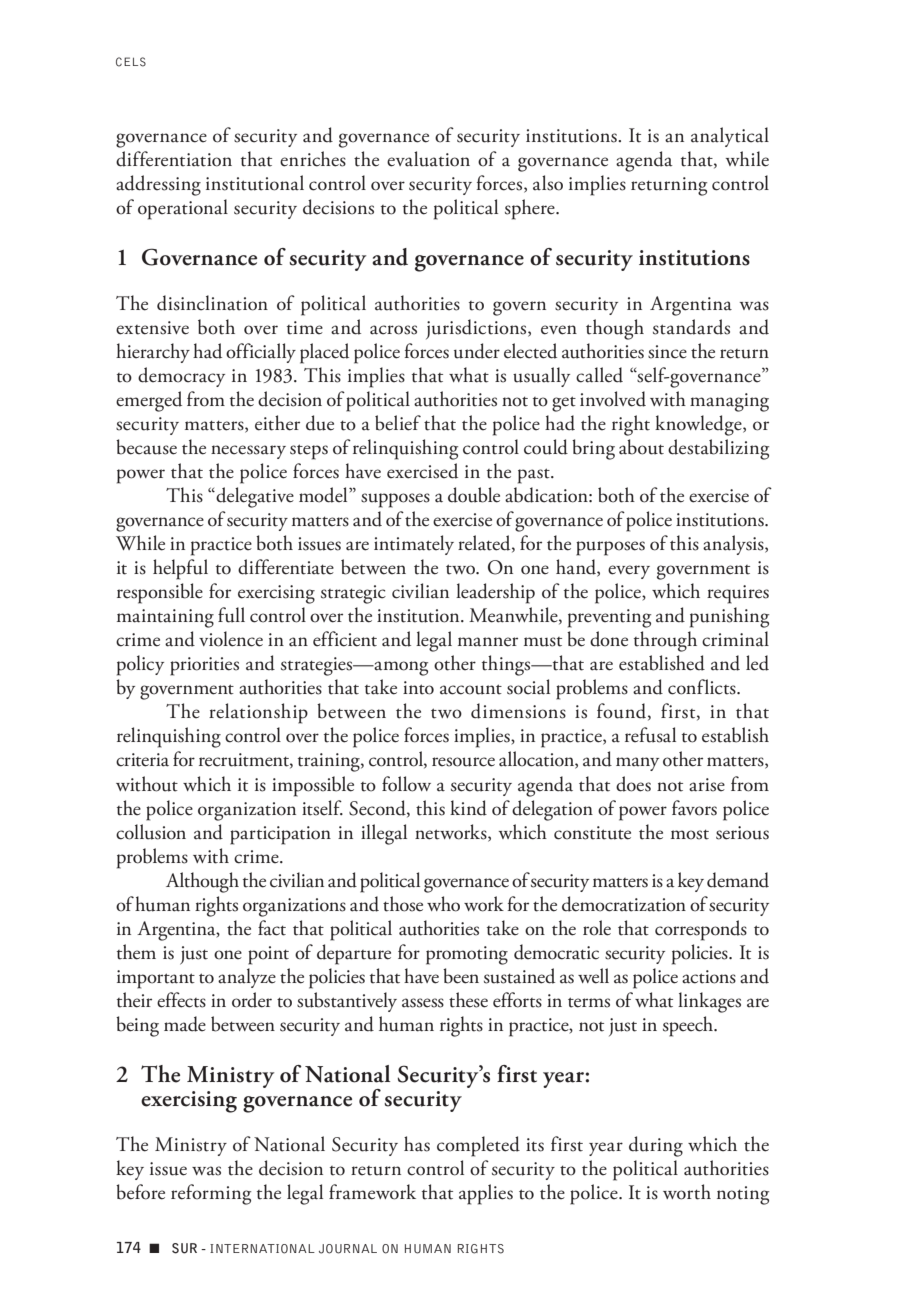 The width and height of the image is (908, 1316). I want to click on reforming, so click(211, 1194).
